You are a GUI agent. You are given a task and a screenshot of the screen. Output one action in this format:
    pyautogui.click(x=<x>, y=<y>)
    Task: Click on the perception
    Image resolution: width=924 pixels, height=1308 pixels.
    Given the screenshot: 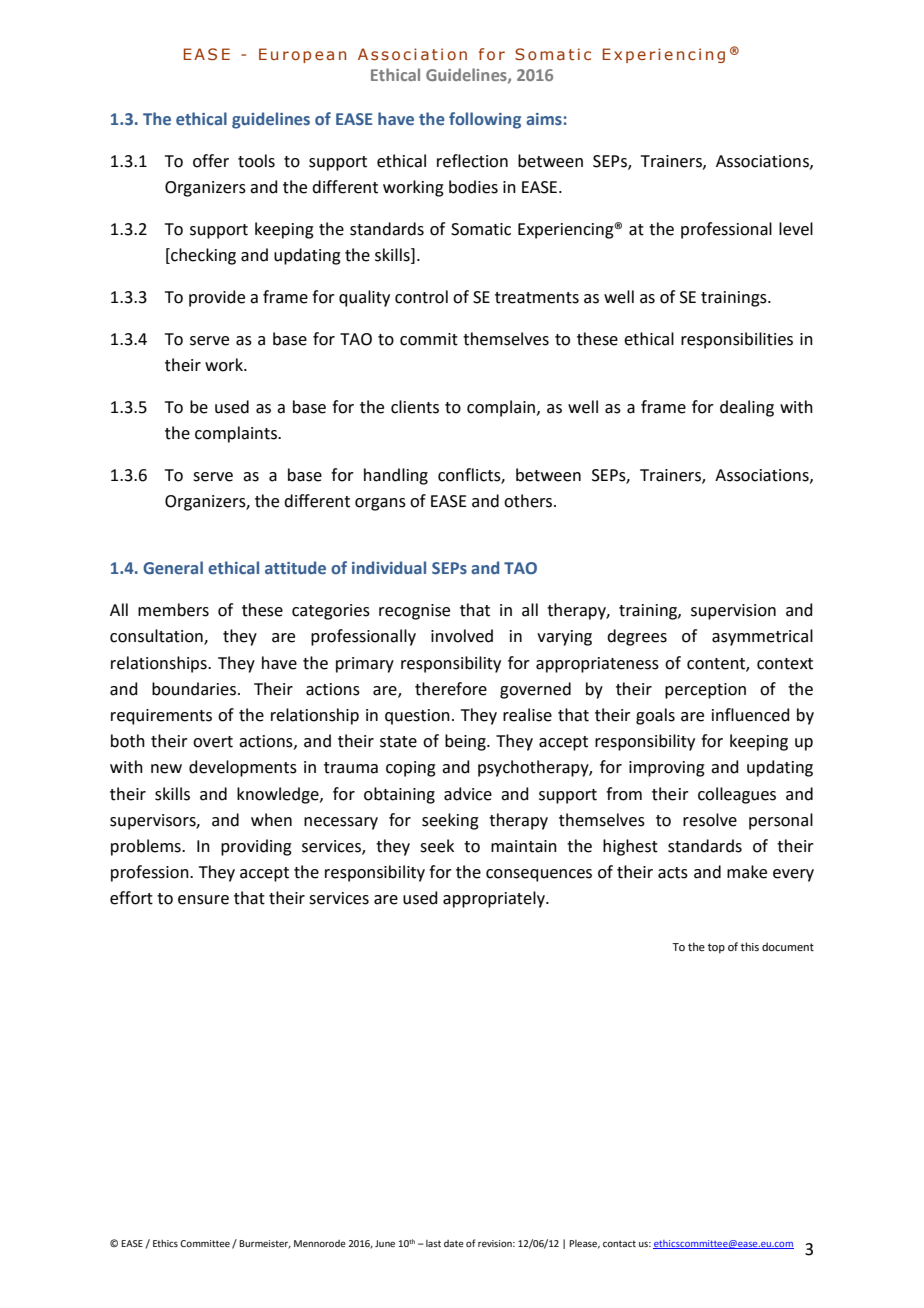 What is the action you would take?
    pyautogui.click(x=705, y=691)
